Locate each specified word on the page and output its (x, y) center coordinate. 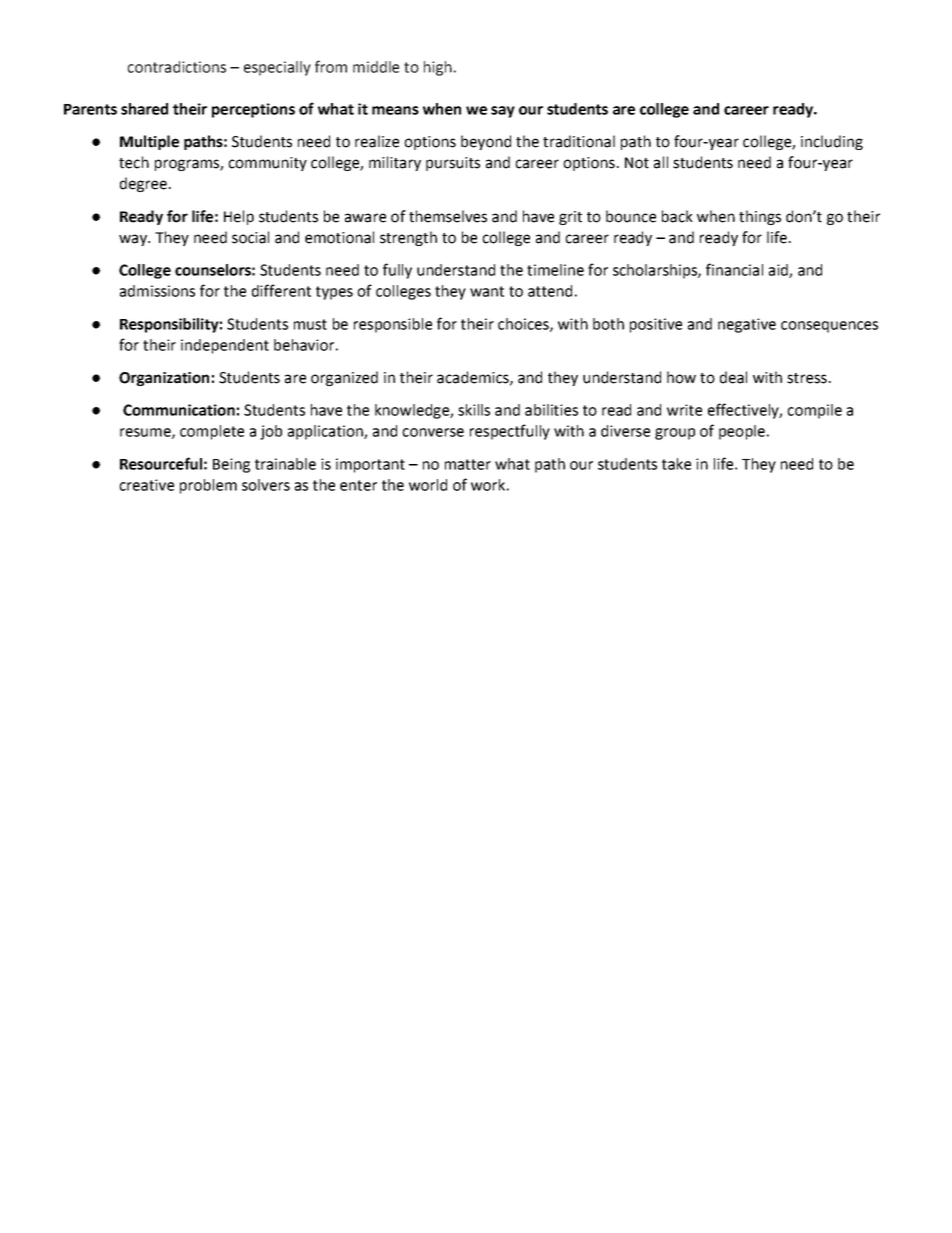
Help (239, 217)
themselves (448, 216)
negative (747, 325)
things (760, 217)
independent (225, 346)
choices (524, 325)
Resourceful (161, 463)
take (676, 464)
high (438, 68)
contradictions (176, 67)
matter (468, 464)
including (832, 142)
